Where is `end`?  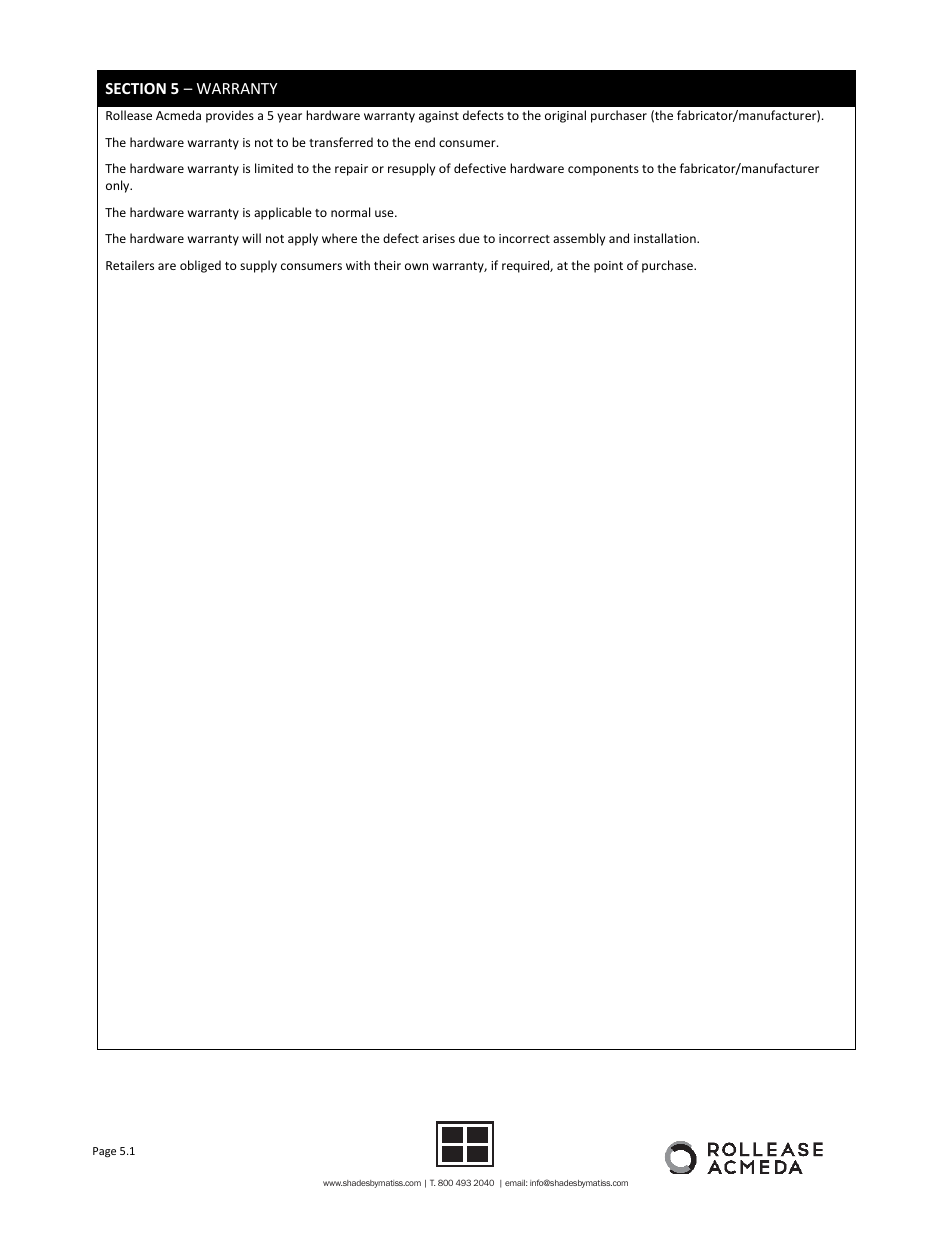 end is located at coordinates (425, 142).
